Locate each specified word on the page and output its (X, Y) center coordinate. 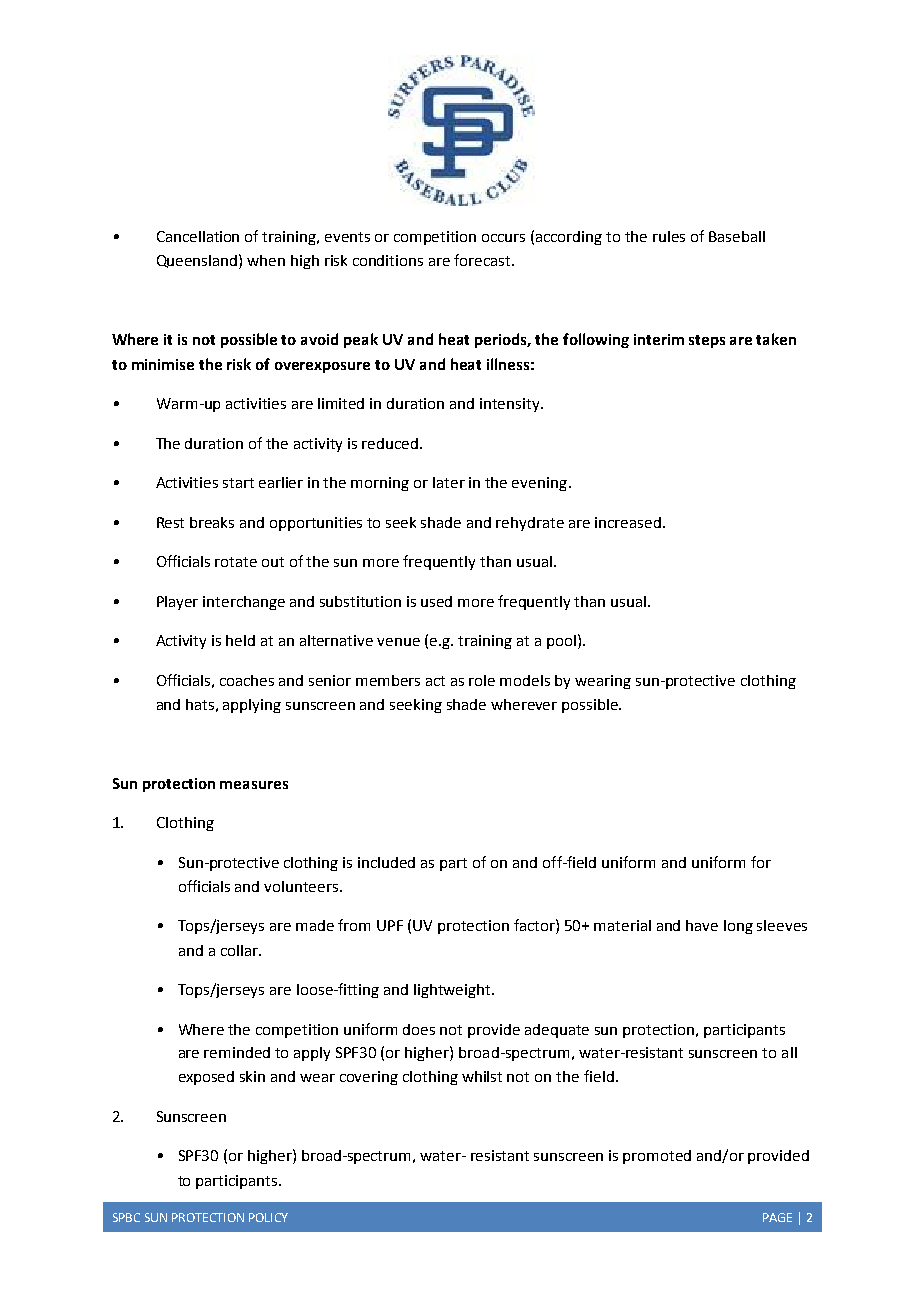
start (238, 483)
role (482, 680)
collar (240, 950)
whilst (482, 1076)
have (702, 925)
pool (561, 642)
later (449, 482)
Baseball (737, 236)
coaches (247, 680)
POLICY (268, 1217)
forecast (483, 260)
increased (629, 522)
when (266, 260)
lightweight (453, 991)
